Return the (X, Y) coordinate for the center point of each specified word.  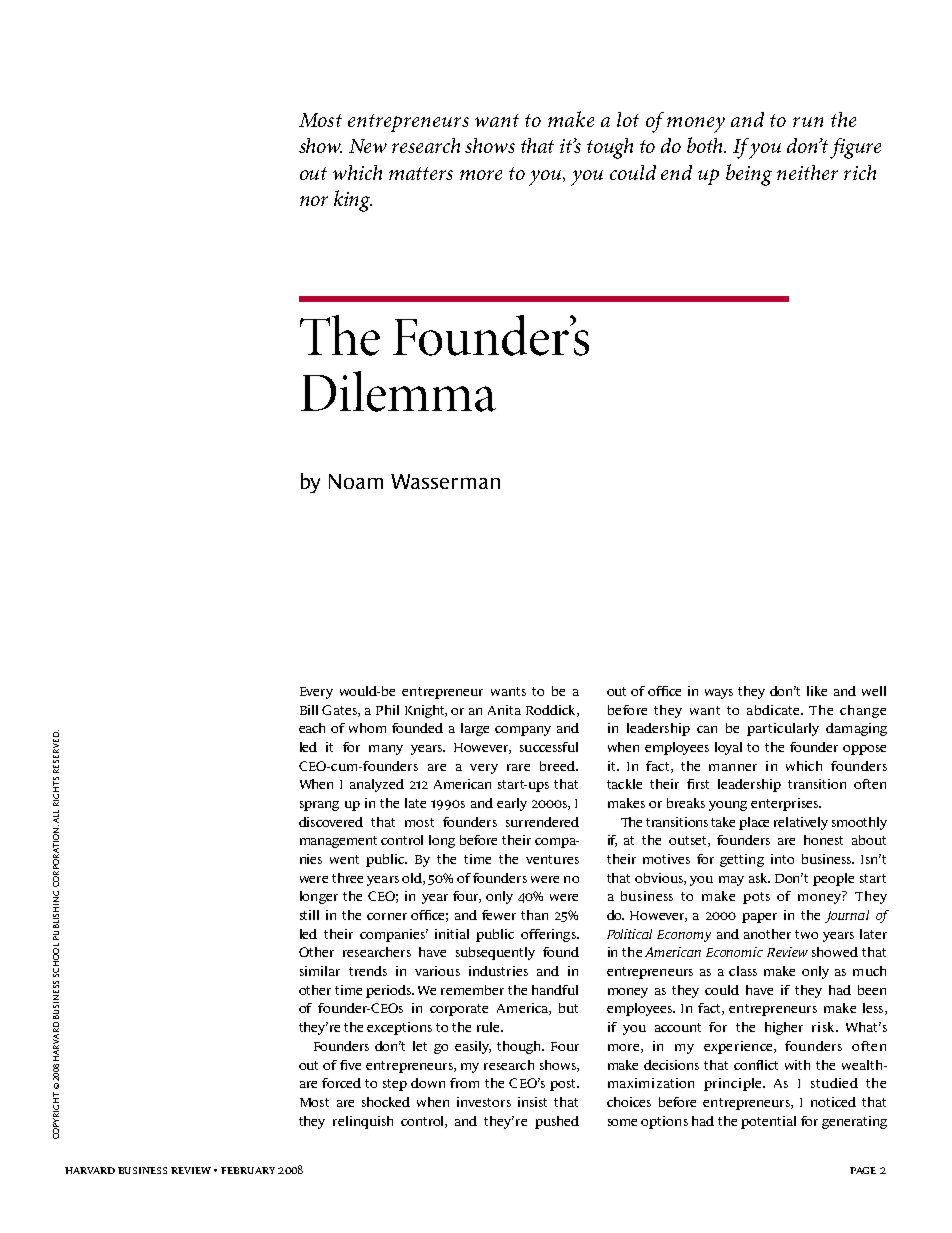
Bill (309, 710)
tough (610, 148)
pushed (557, 1122)
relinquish (363, 1122)
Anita (504, 710)
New (368, 146)
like (817, 691)
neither (807, 172)
